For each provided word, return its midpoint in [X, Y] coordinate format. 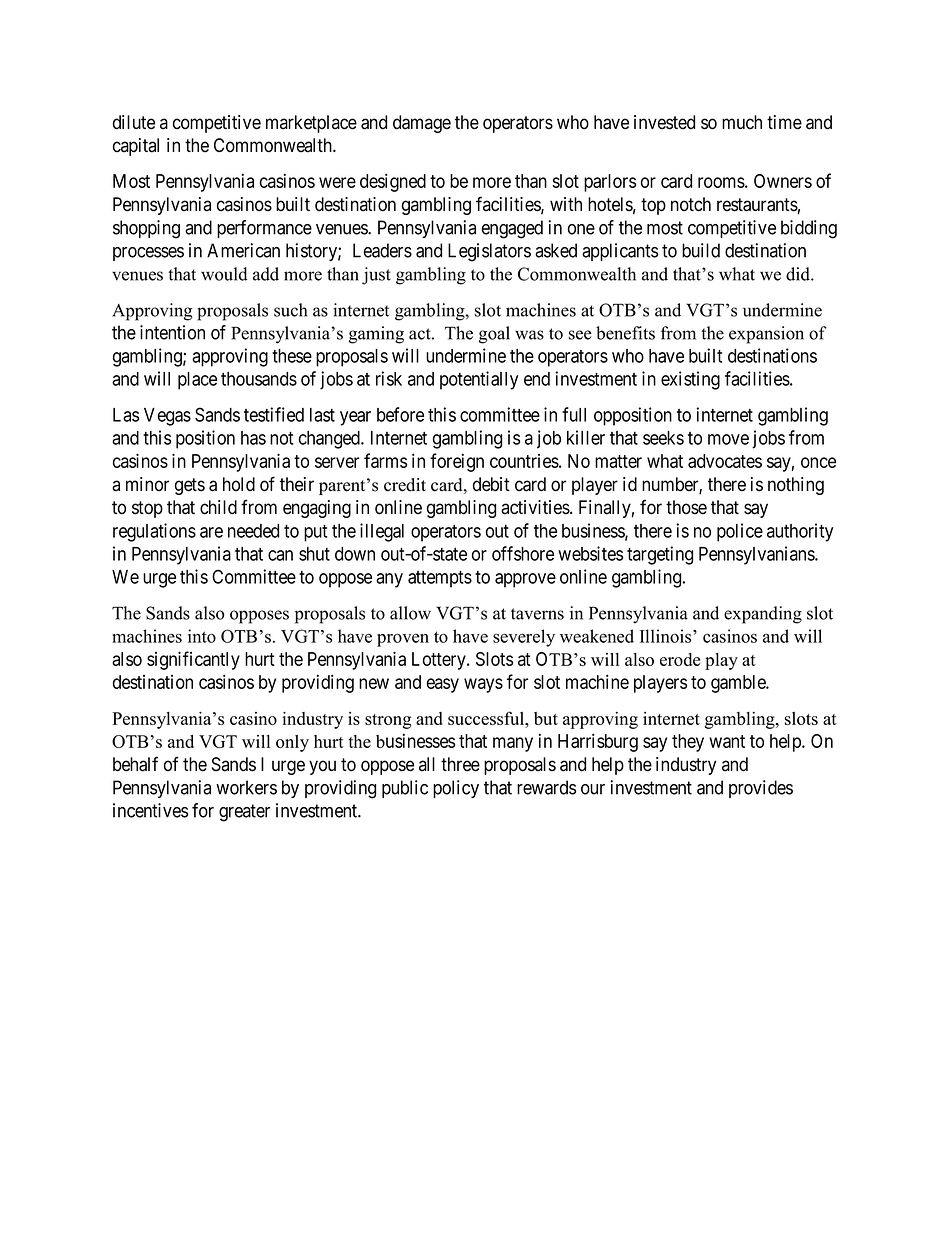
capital [136, 147]
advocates [725, 461]
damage [422, 124]
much [742, 122]
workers [246, 787]
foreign [457, 462]
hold [239, 484]
